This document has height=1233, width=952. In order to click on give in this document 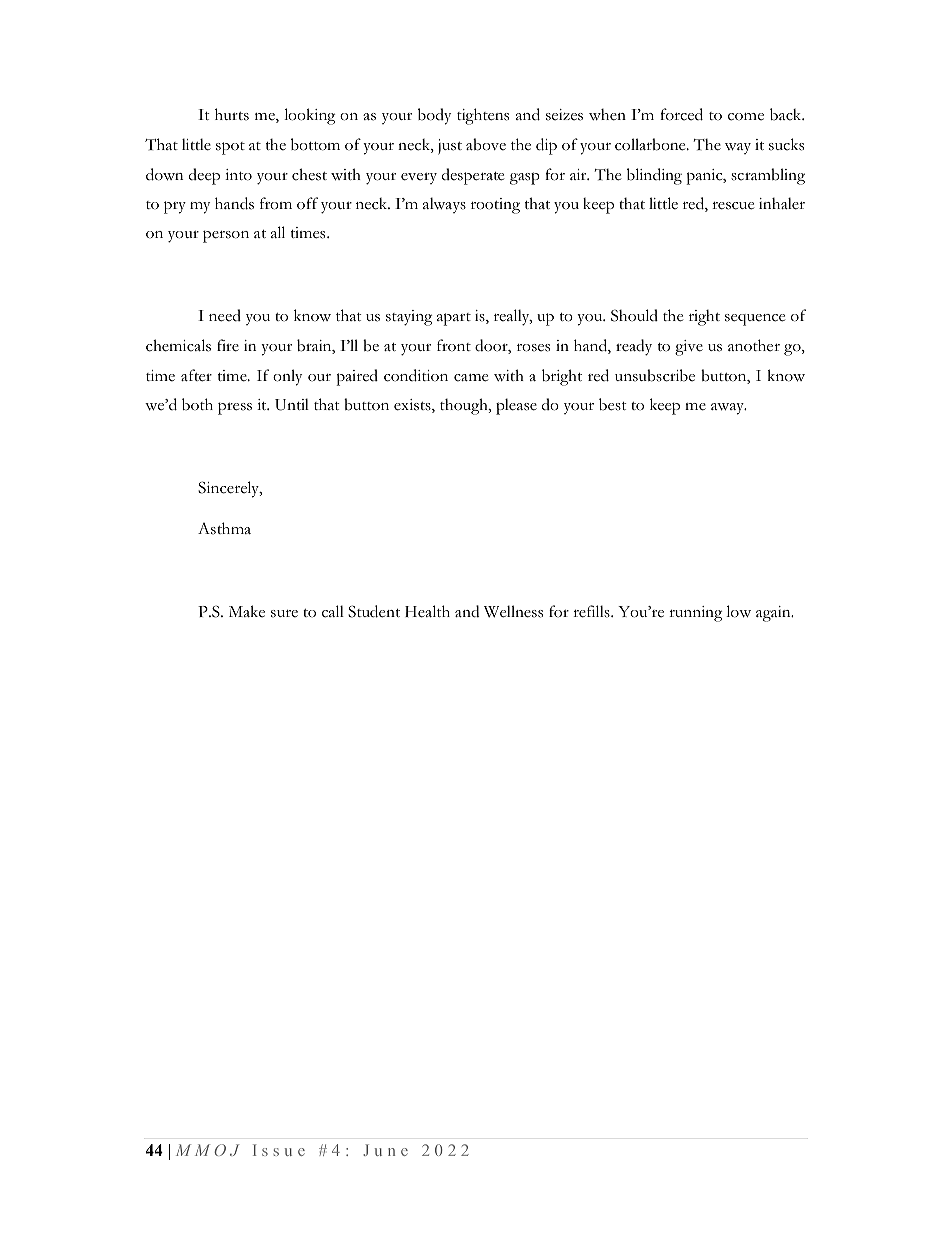, I will do `click(689, 348)`.
